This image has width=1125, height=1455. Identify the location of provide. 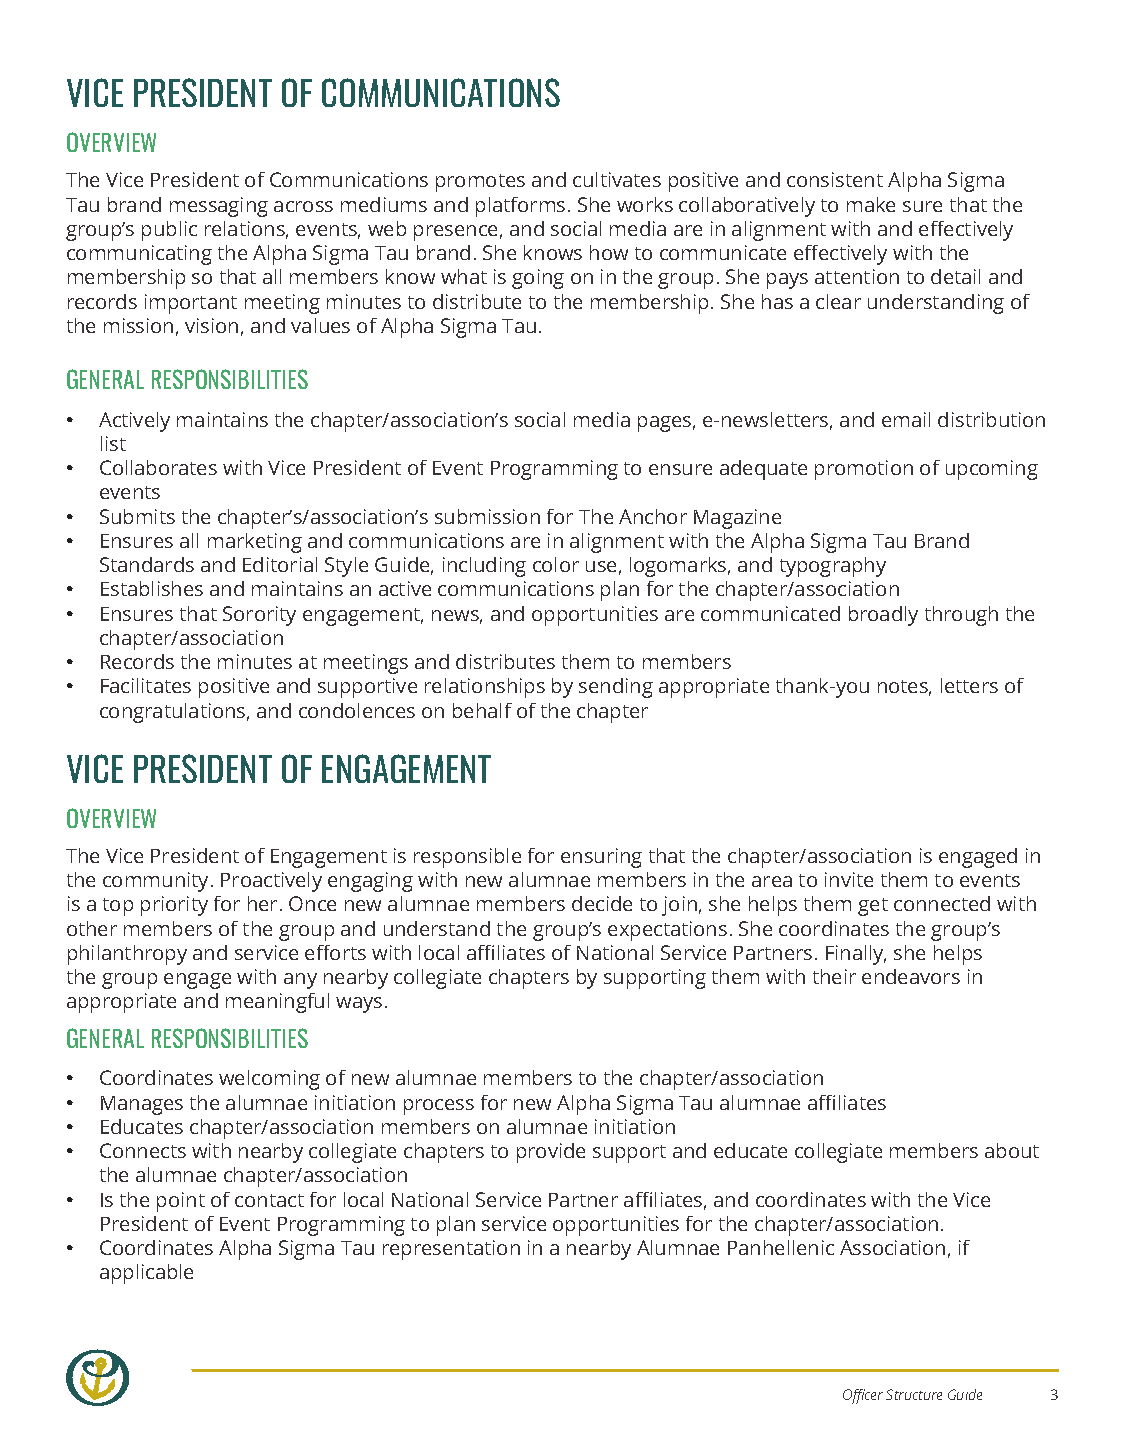
(551, 1153).
